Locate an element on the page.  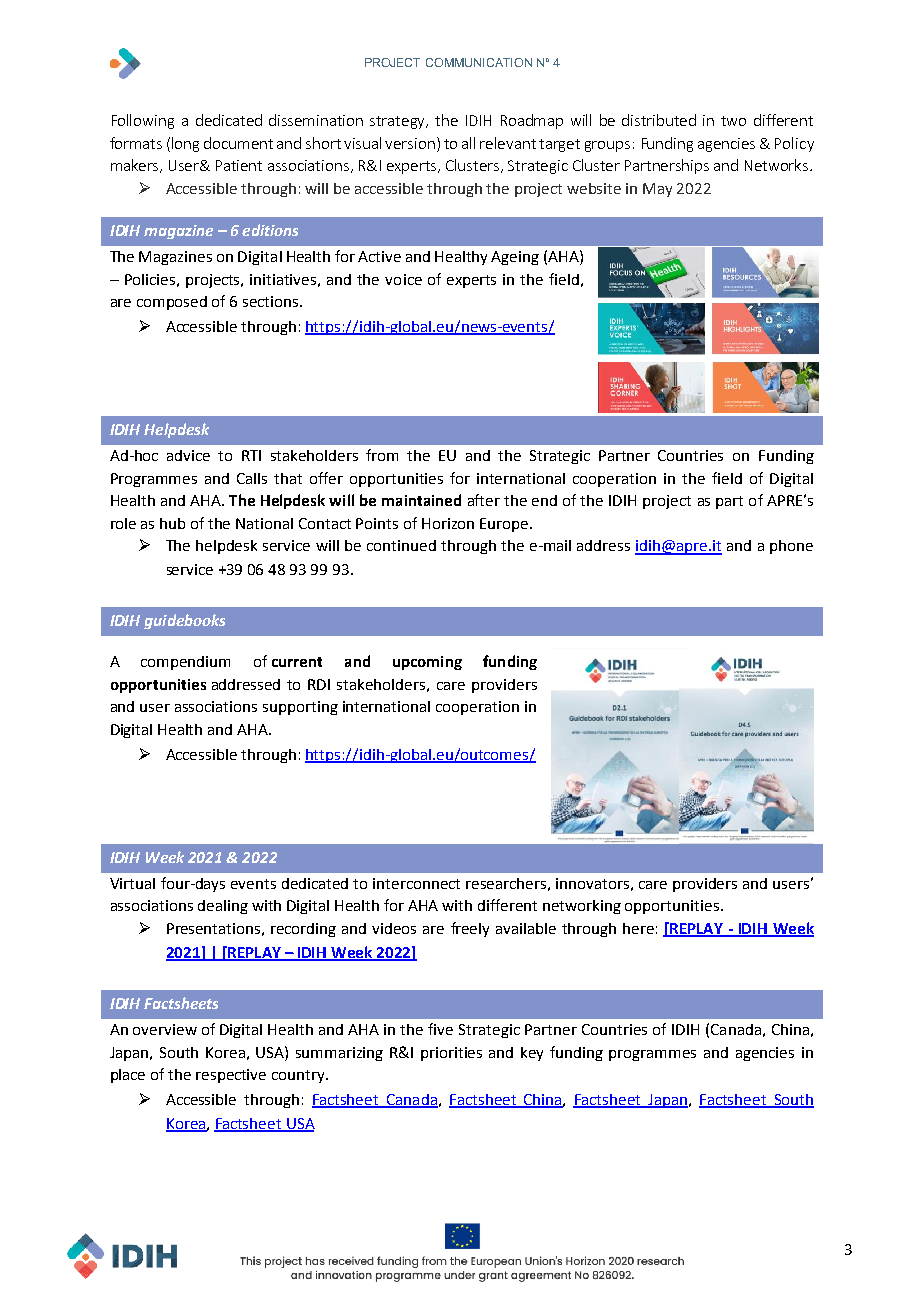
from is located at coordinates (382, 455).
